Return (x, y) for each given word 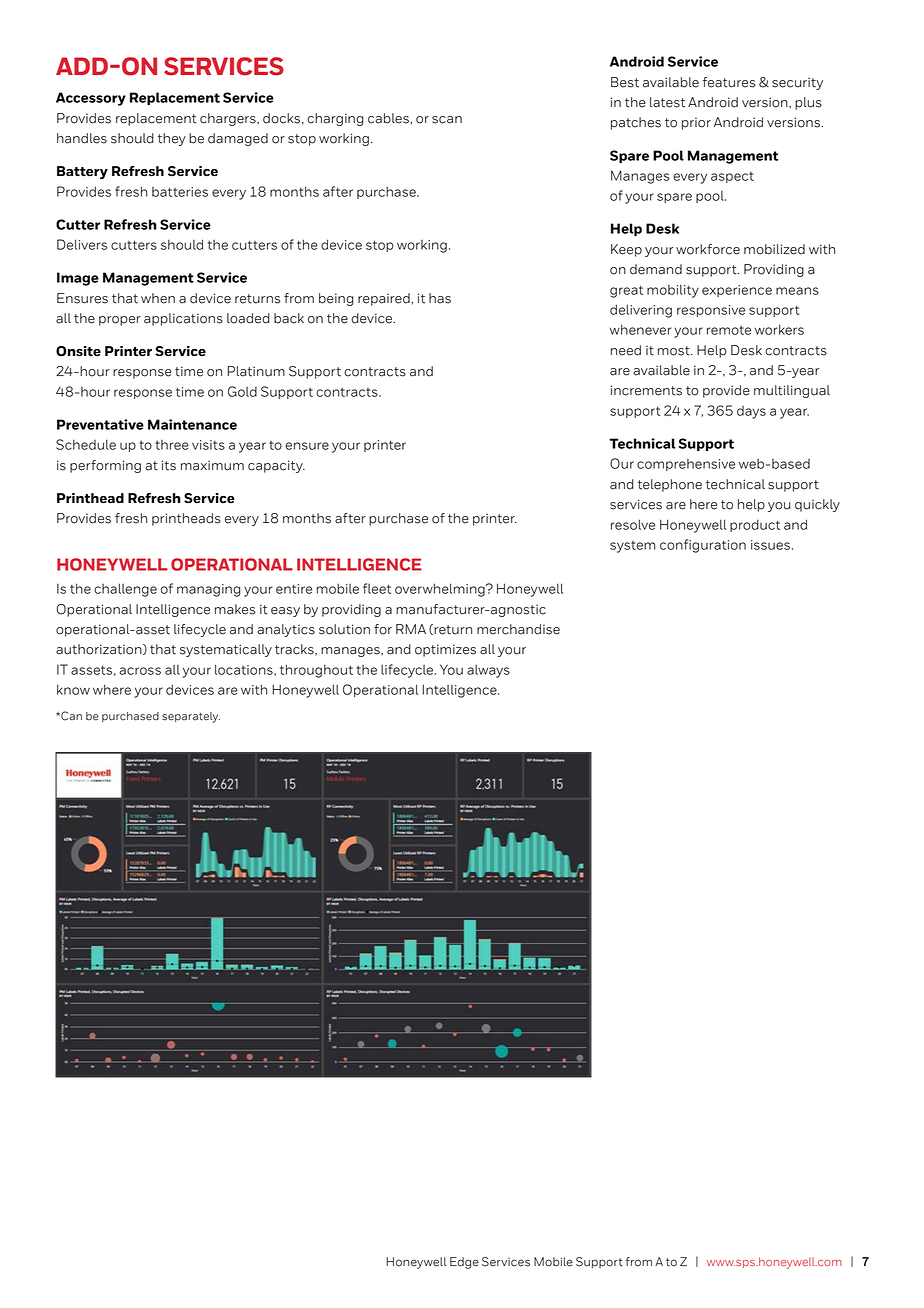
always (488, 671)
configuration (703, 546)
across (140, 671)
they (172, 139)
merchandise (518, 629)
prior (696, 123)
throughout (316, 671)
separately (191, 717)
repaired (385, 299)
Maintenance (192, 424)
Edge (464, 1263)
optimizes (445, 650)
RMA (411, 629)
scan (447, 120)
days (751, 412)
